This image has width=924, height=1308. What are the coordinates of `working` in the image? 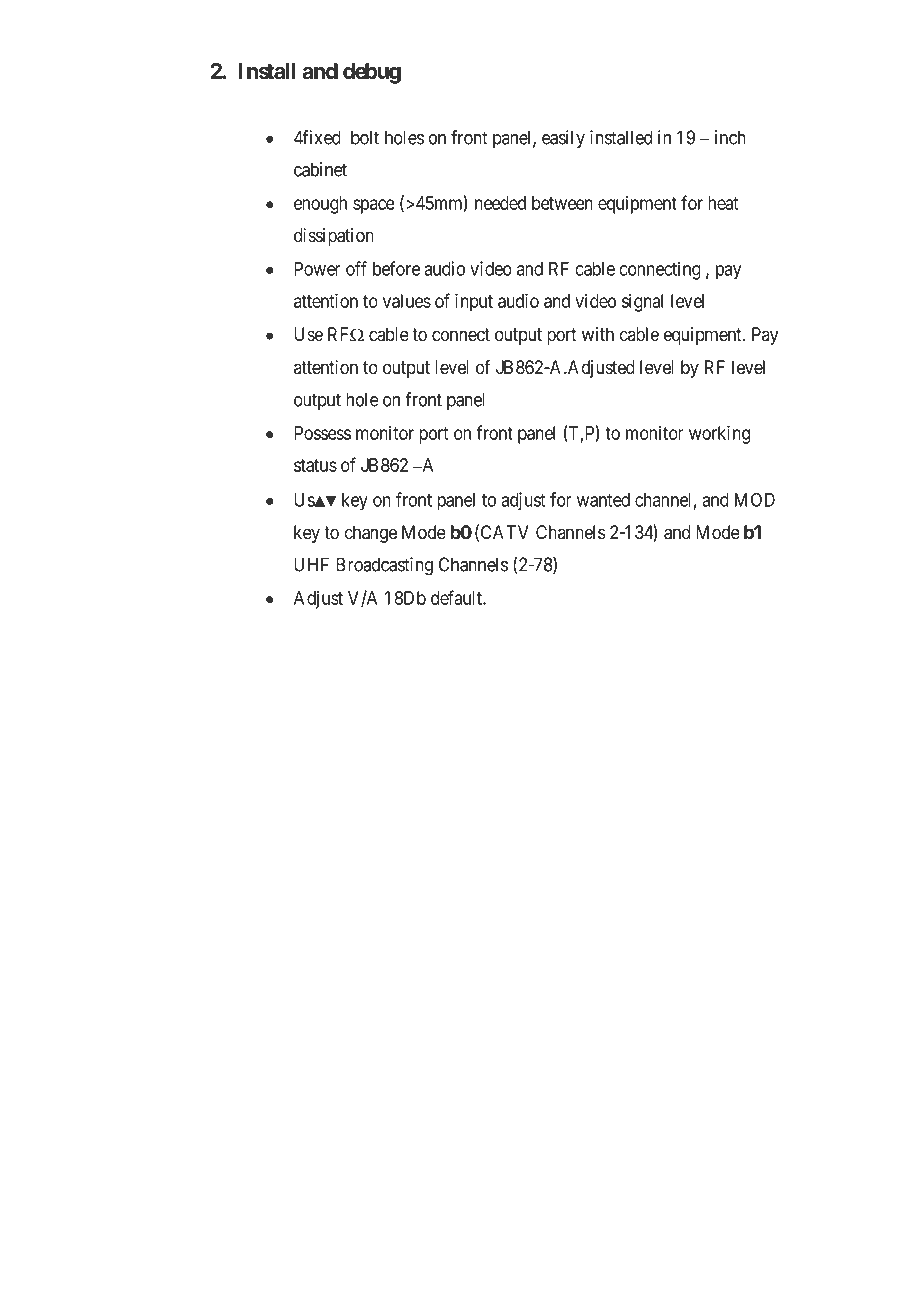 It's located at (719, 434).
